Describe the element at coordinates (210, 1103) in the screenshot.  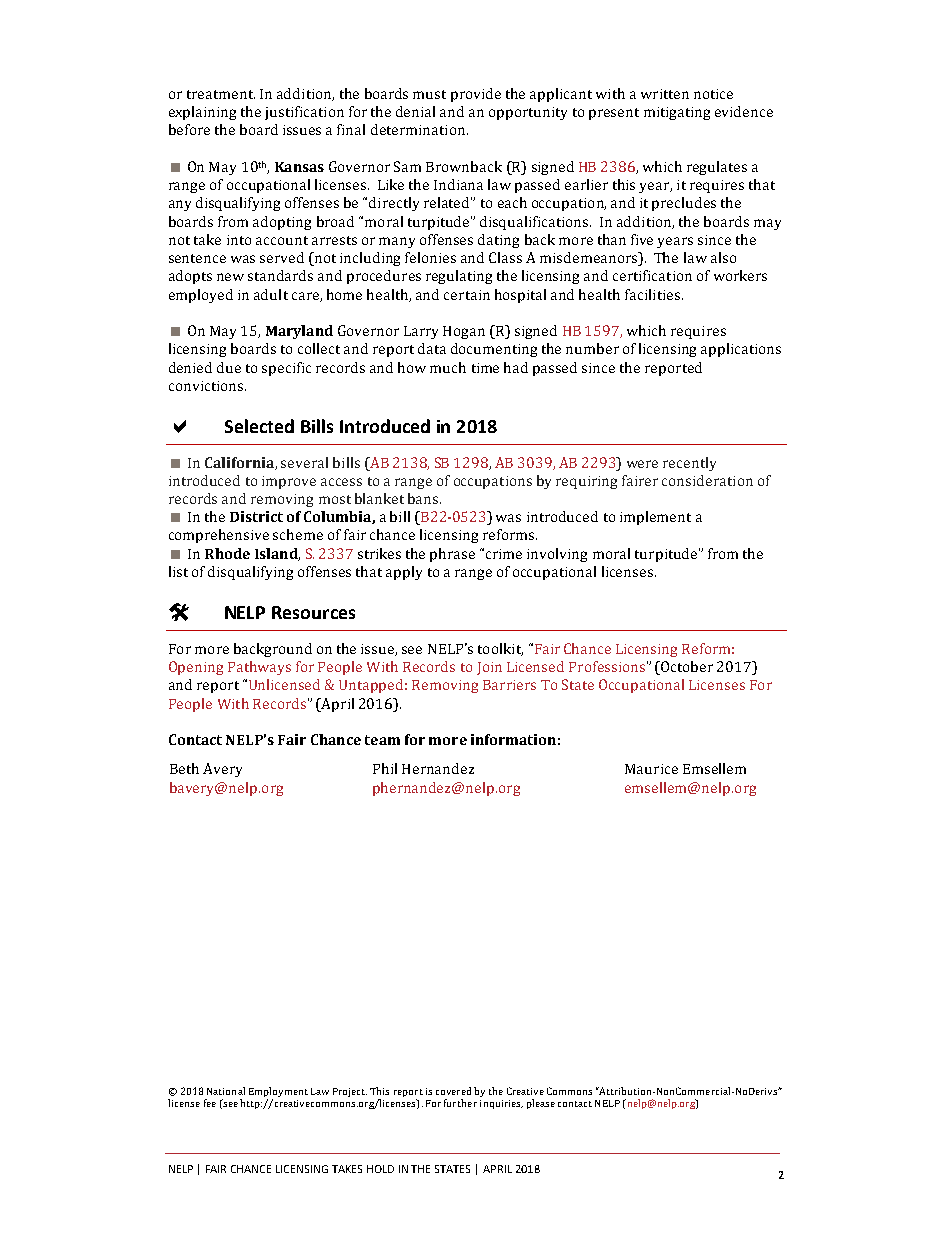
I see `fee` at that location.
